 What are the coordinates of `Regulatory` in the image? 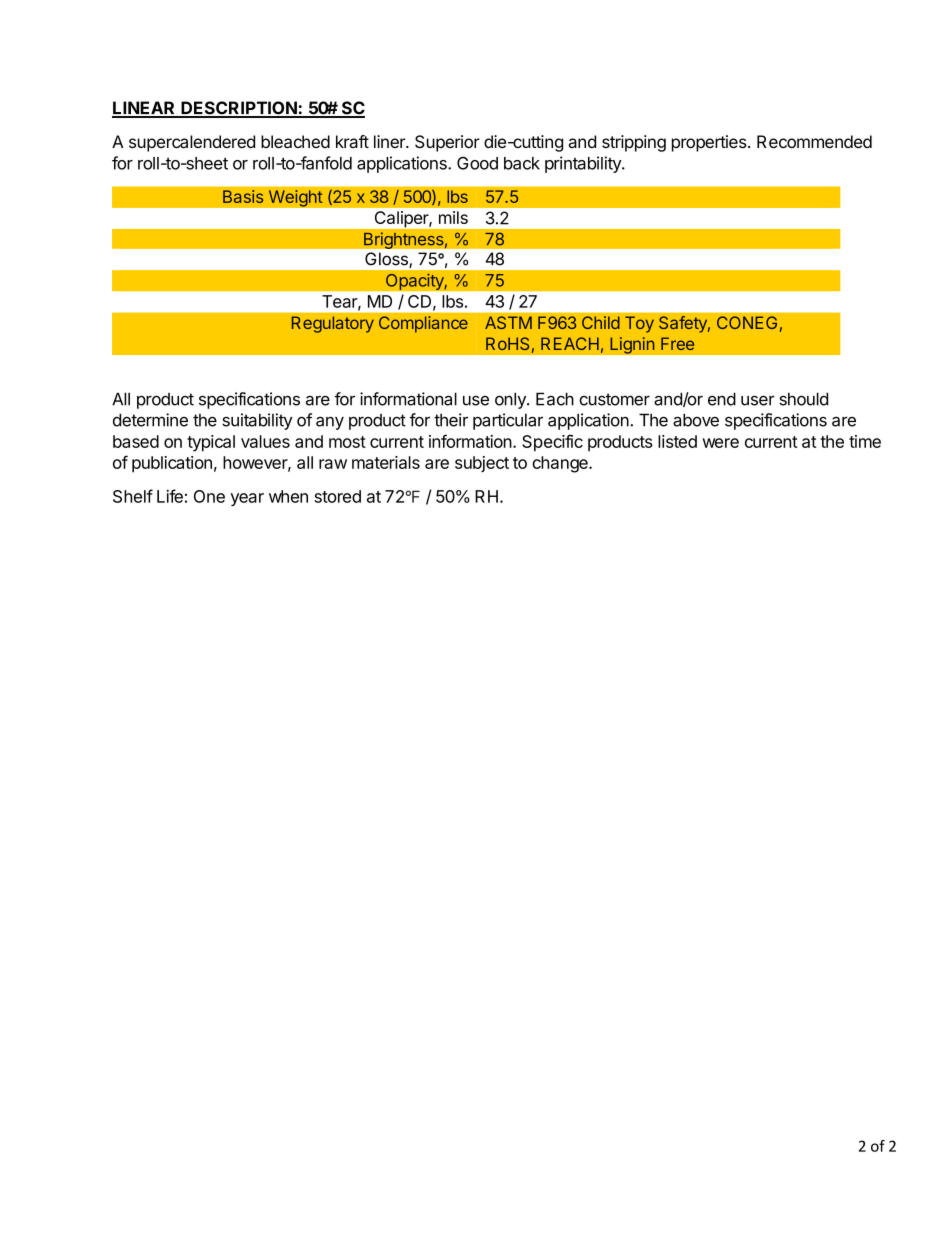 It's located at (333, 324).
